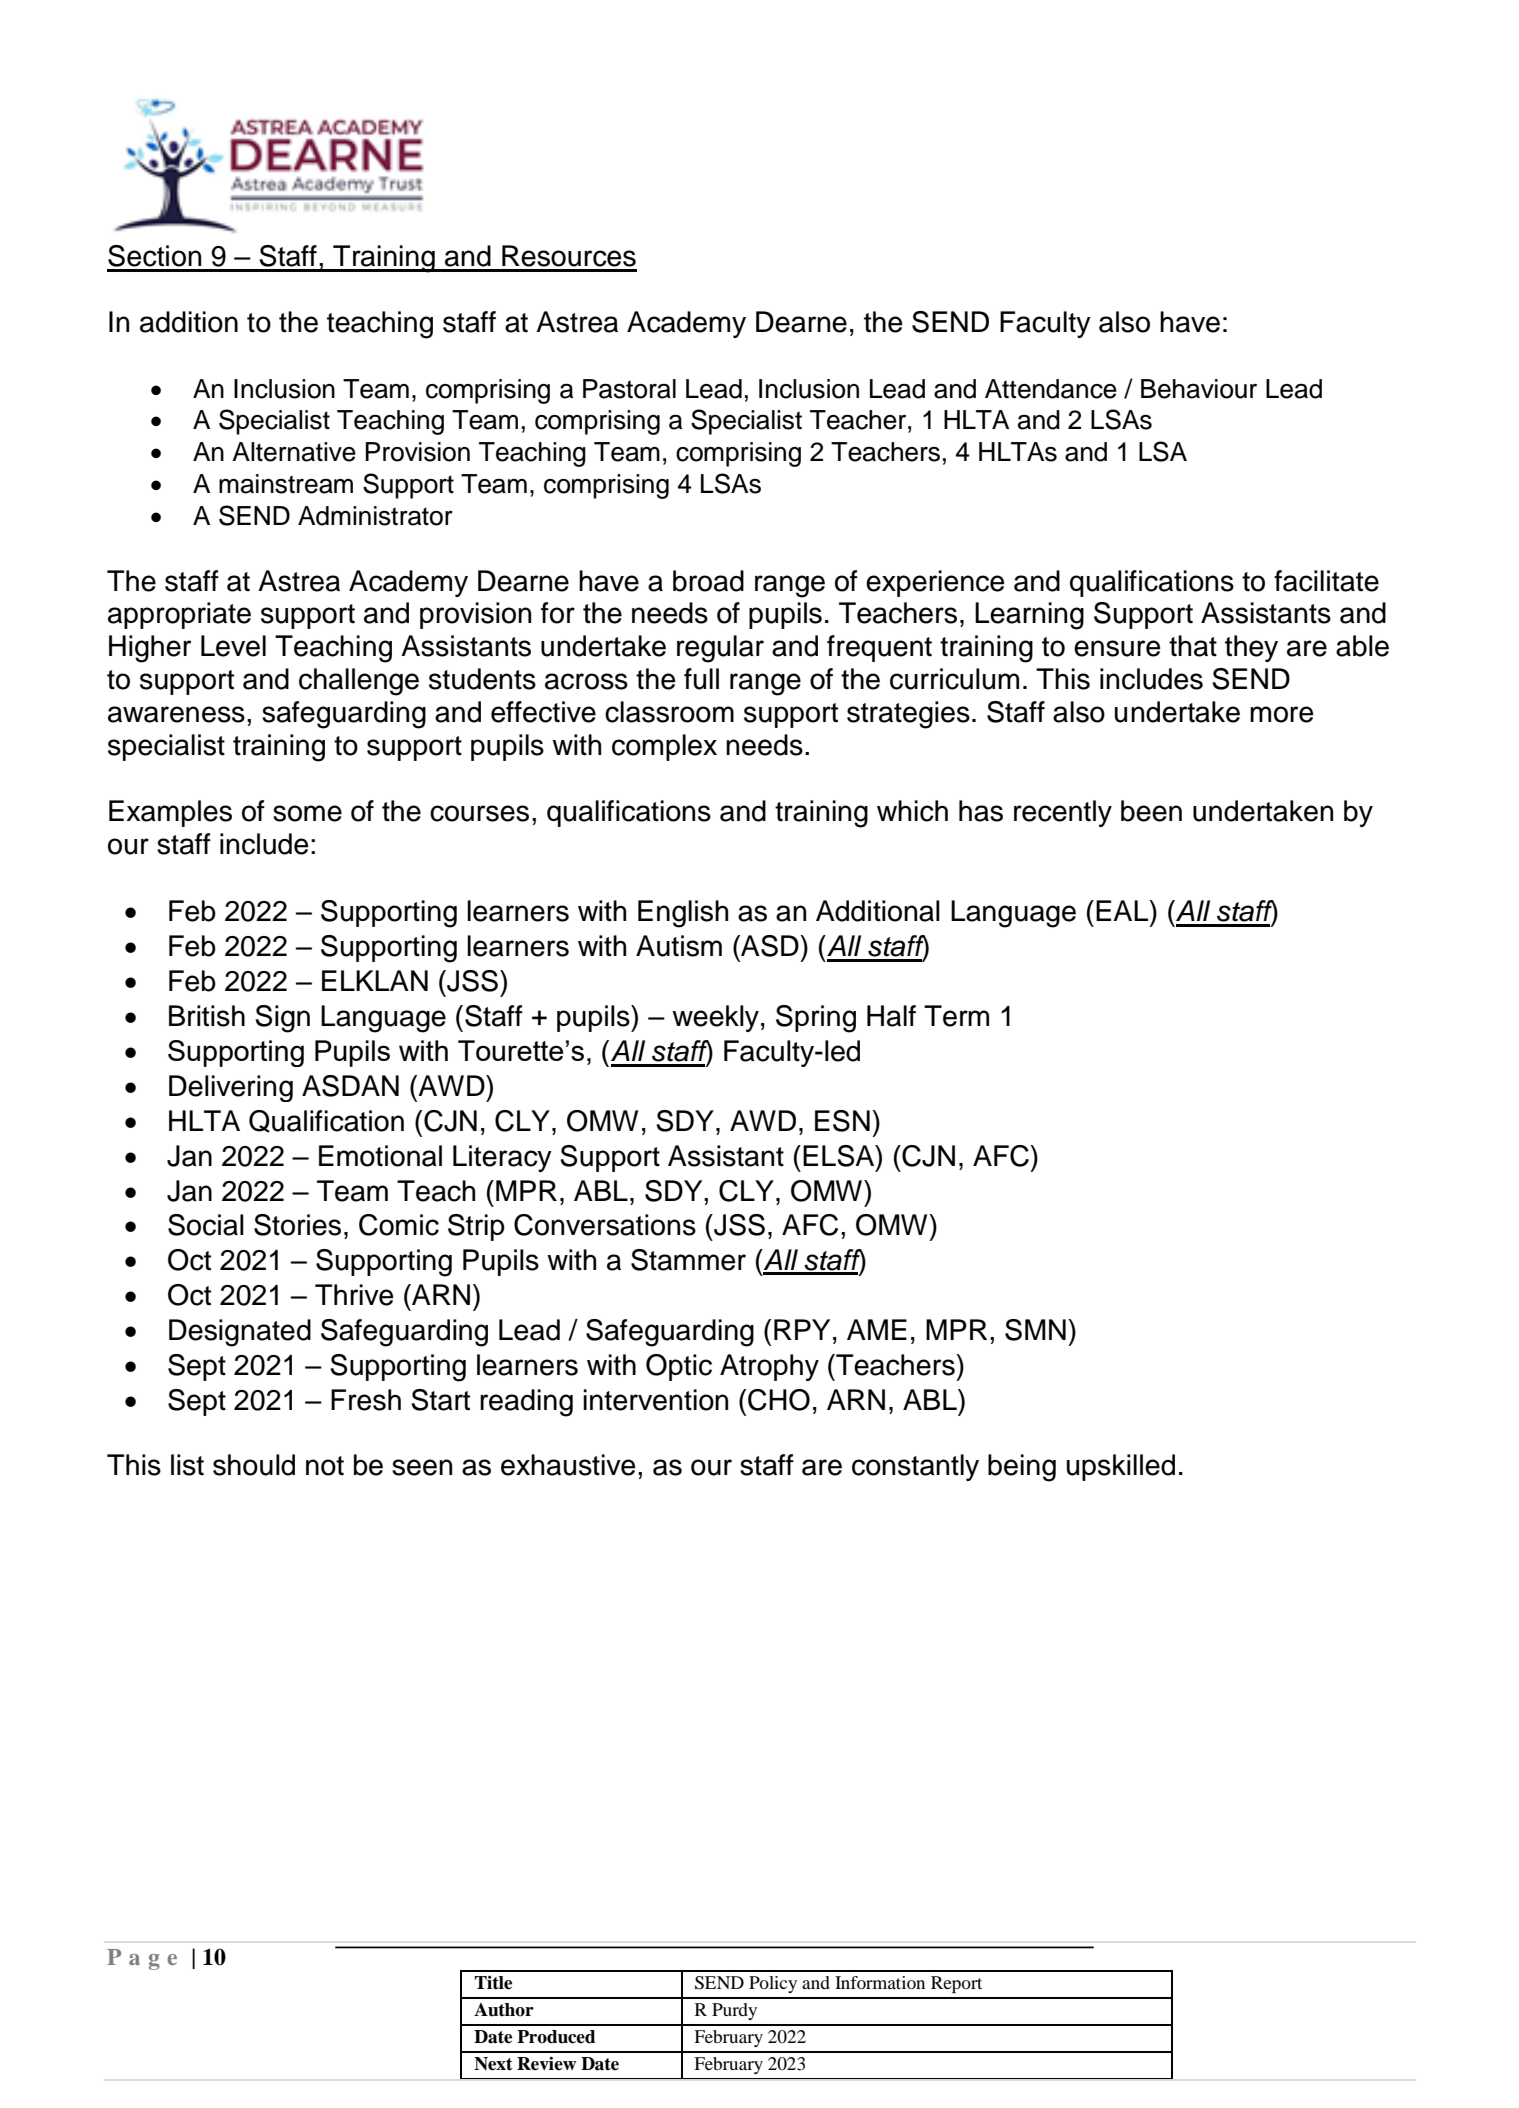 Image resolution: width=1519 pixels, height=2108 pixels. Describe the element at coordinates (207, 1016) in the screenshot. I see `British` at that location.
